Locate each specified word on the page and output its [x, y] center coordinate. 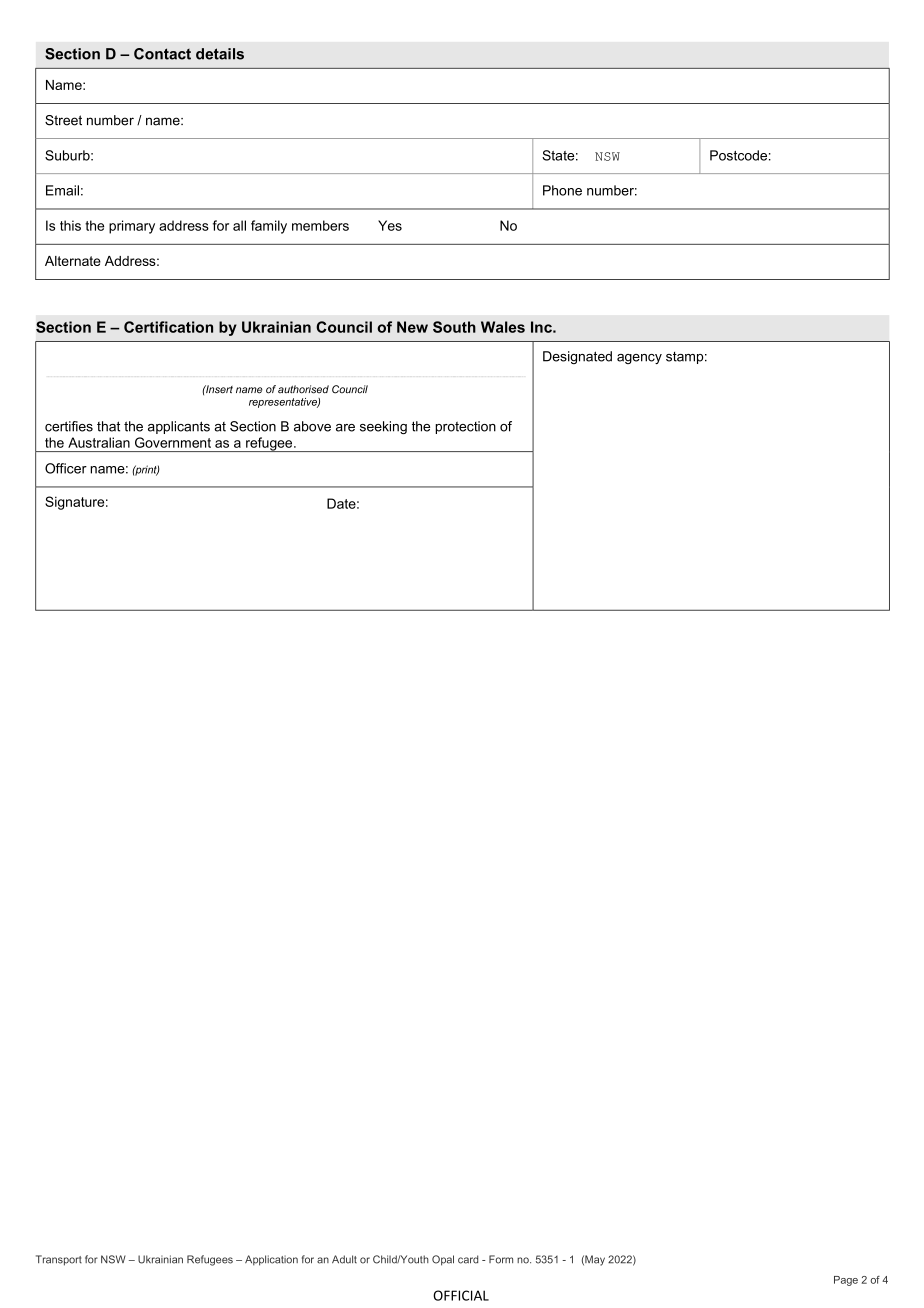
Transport [59, 1260]
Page [846, 1281]
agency [639, 359]
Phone [562, 190]
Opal [443, 1260]
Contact [162, 54]
